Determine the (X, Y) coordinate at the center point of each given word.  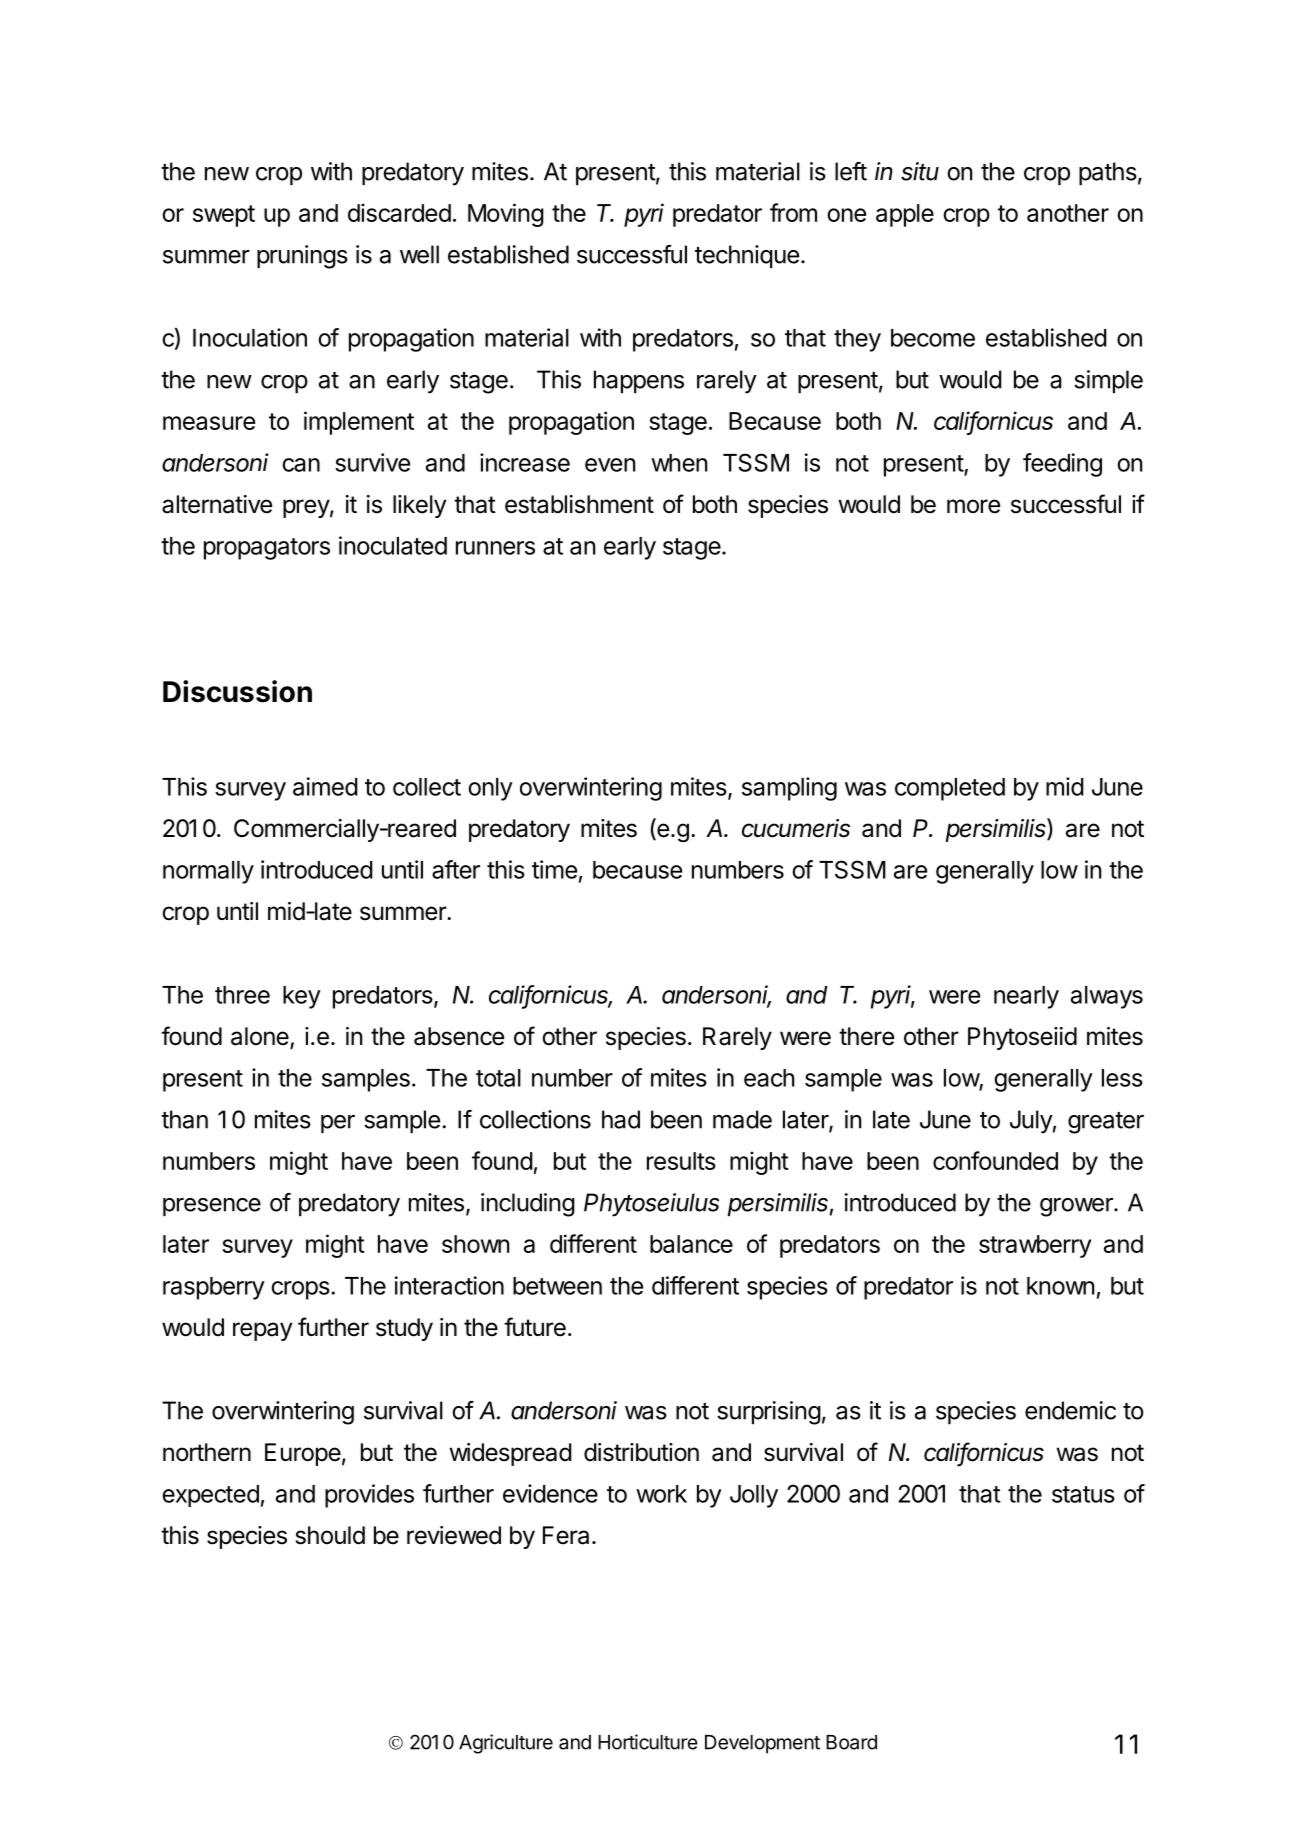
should (330, 1535)
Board (851, 1742)
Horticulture (648, 1742)
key (302, 997)
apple (905, 215)
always (1107, 997)
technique (747, 256)
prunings (302, 257)
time (554, 869)
